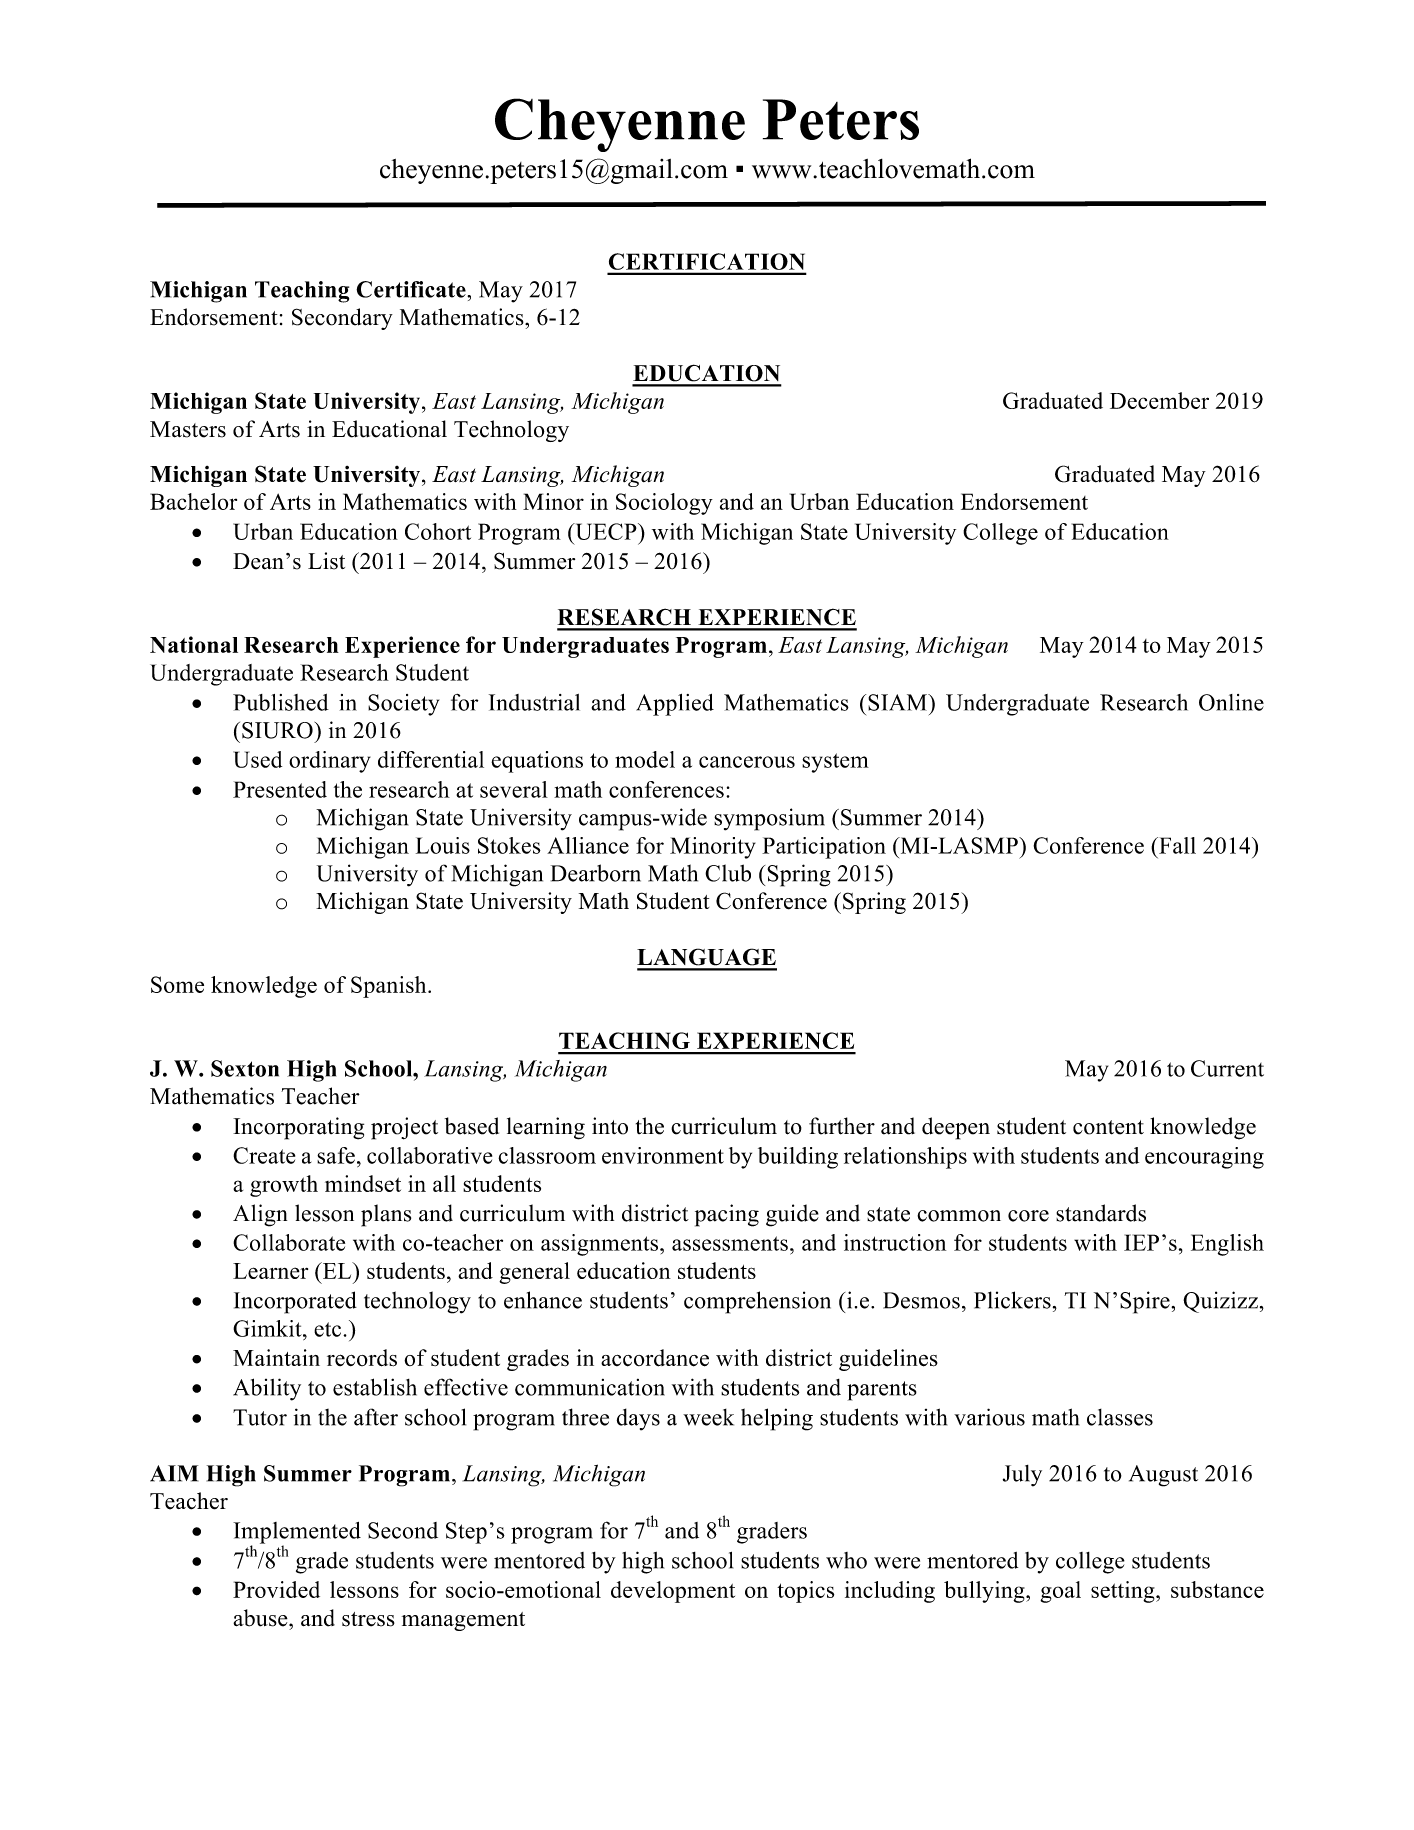 This screenshot has width=1414, height=1830. Describe the element at coordinates (1108, 1127) in the screenshot. I see `content` at that location.
